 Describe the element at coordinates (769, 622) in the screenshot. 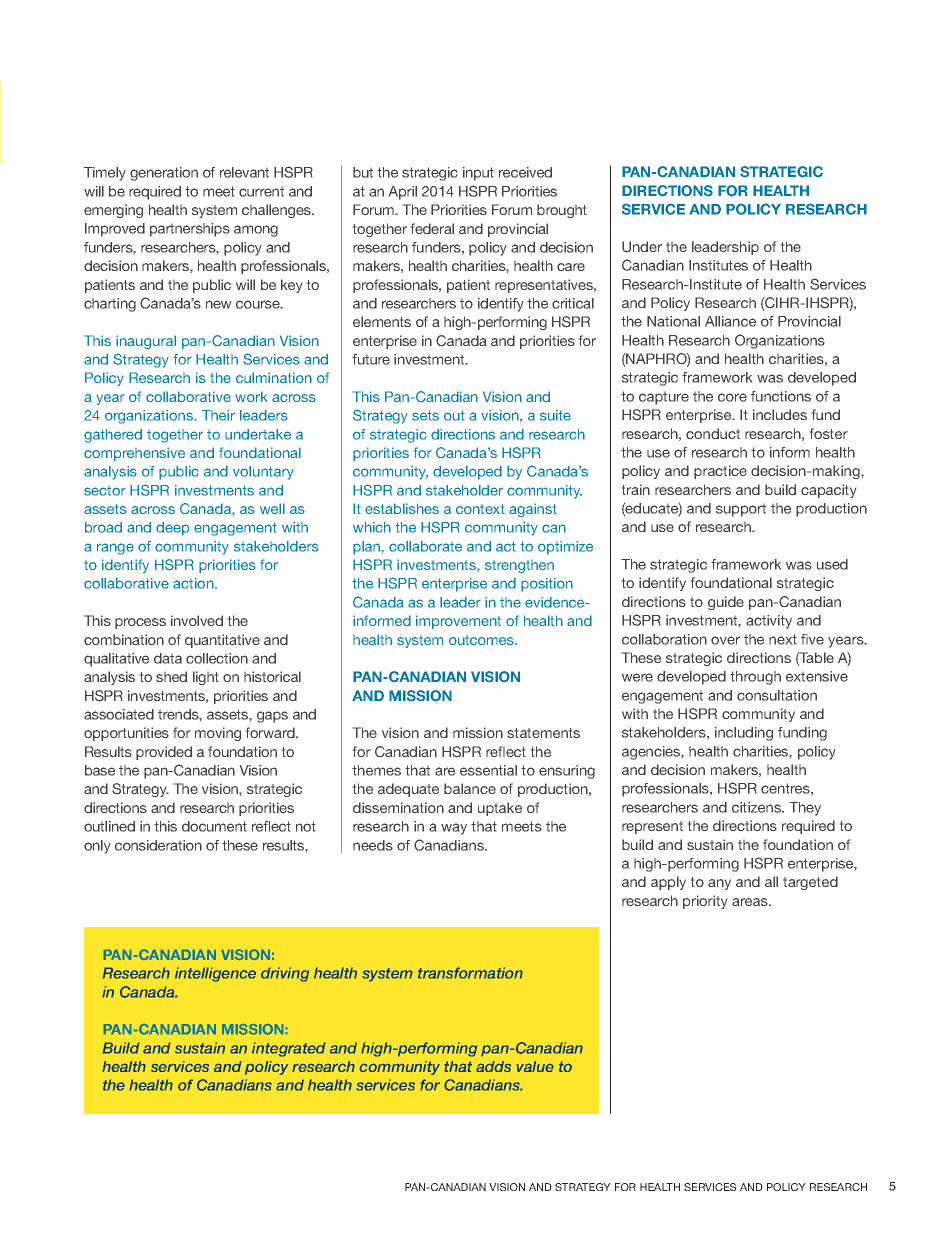

I see `activity` at that location.
